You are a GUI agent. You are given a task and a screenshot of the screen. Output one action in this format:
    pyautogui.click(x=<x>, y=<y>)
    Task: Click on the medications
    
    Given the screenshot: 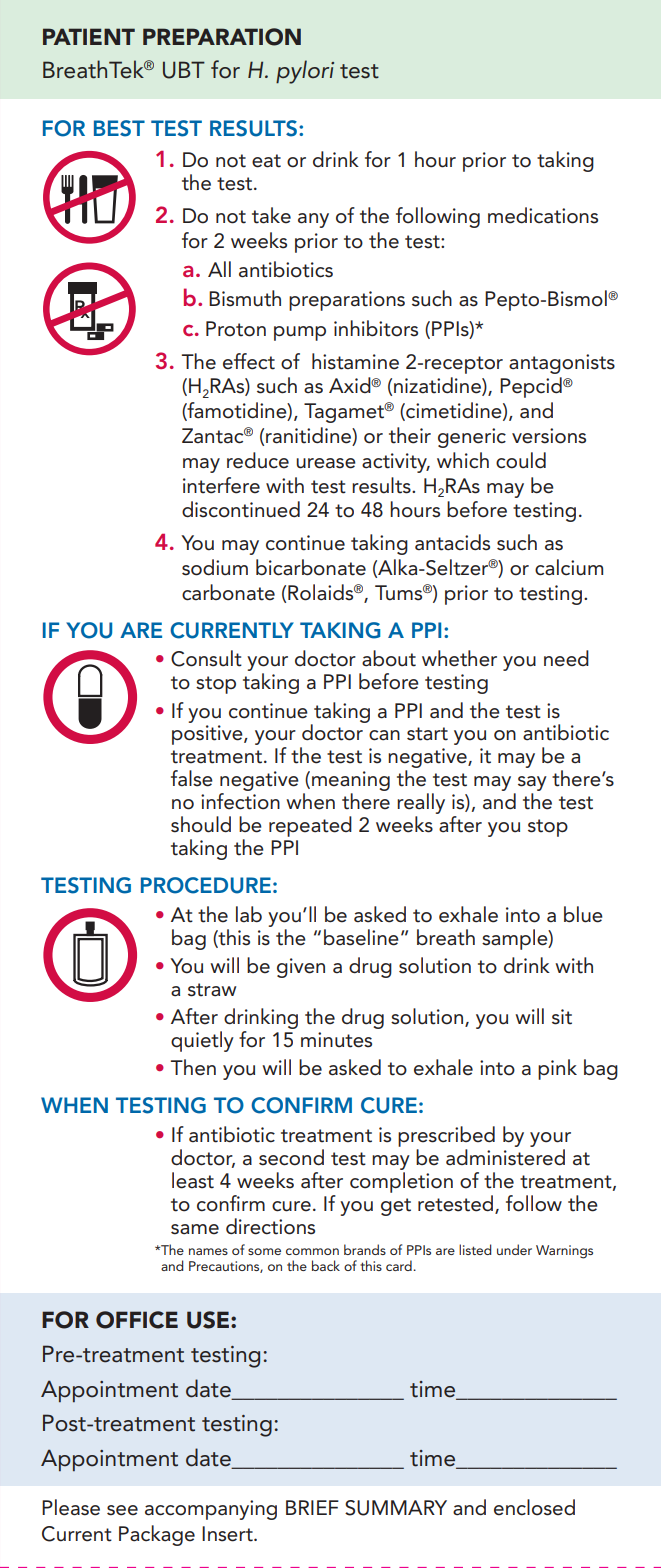 What is the action you would take?
    pyautogui.click(x=543, y=215)
